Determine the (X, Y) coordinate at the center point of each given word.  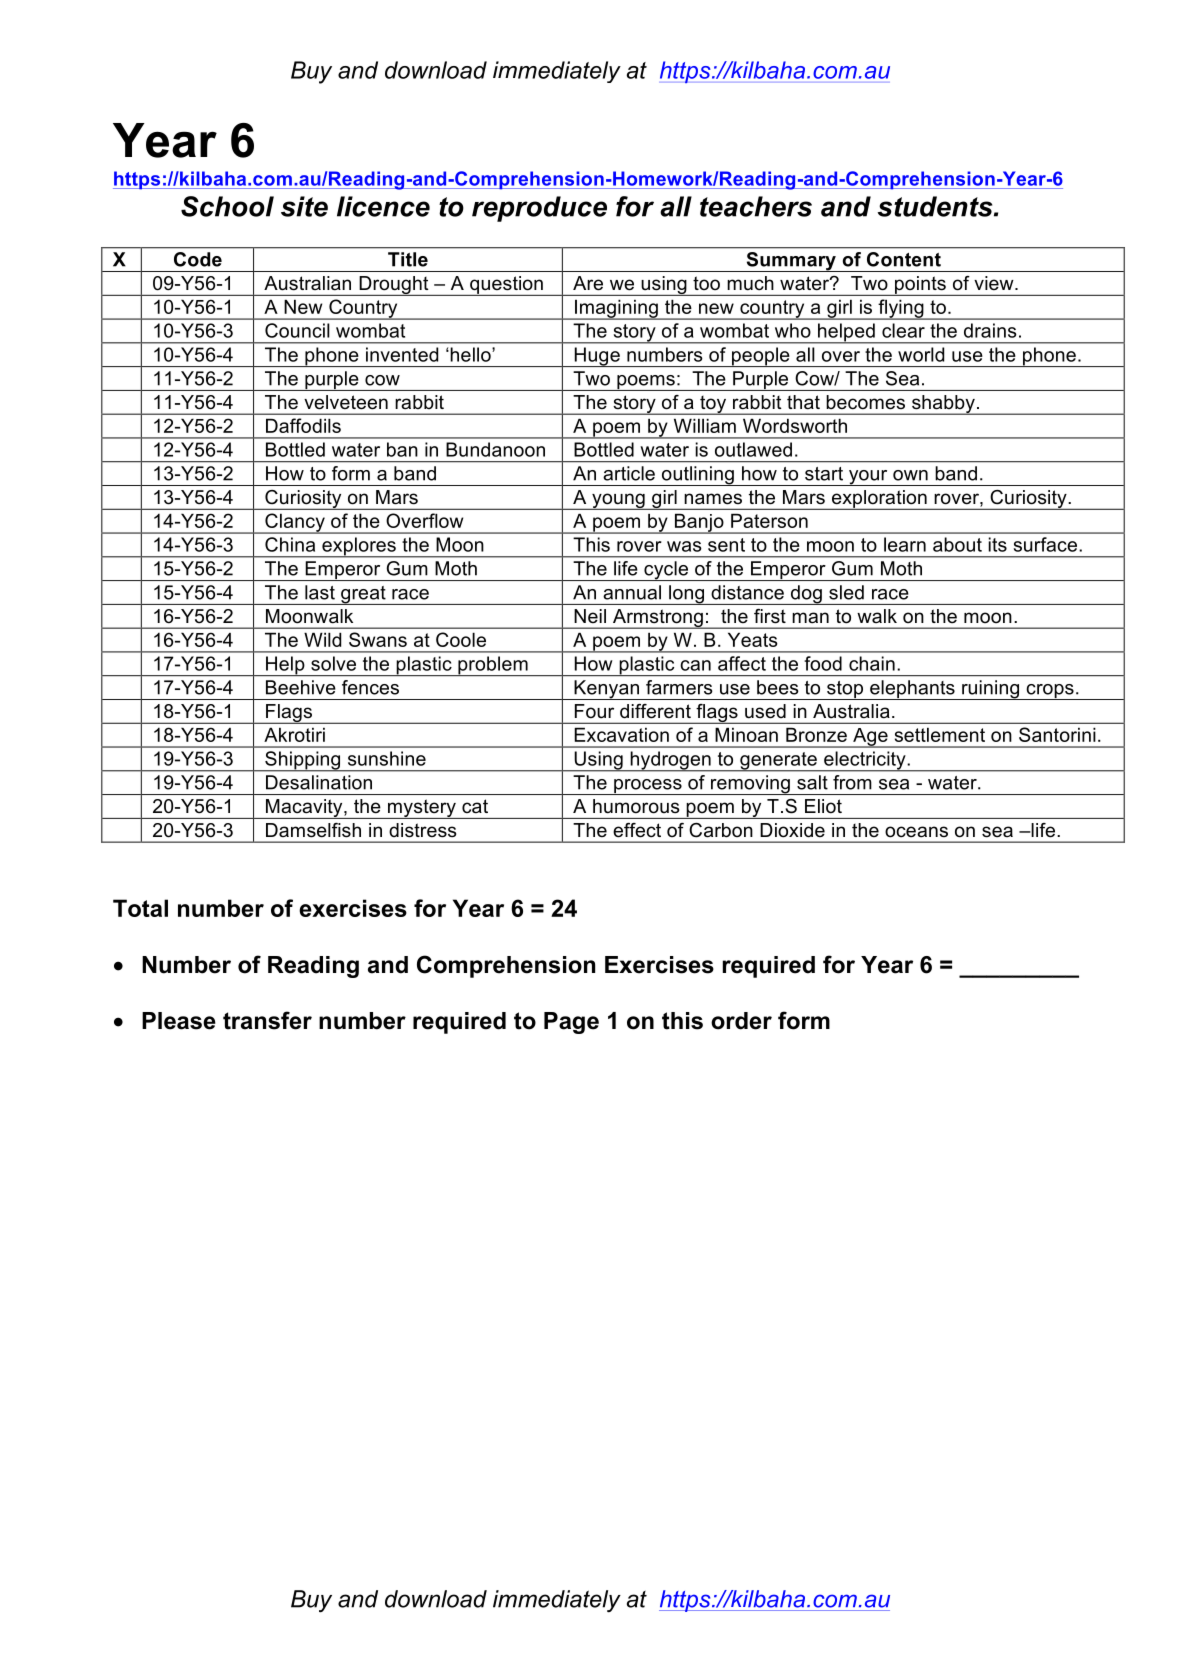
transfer (267, 1020)
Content (904, 259)
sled (846, 592)
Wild (322, 639)
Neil (590, 616)
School (227, 206)
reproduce (539, 209)
